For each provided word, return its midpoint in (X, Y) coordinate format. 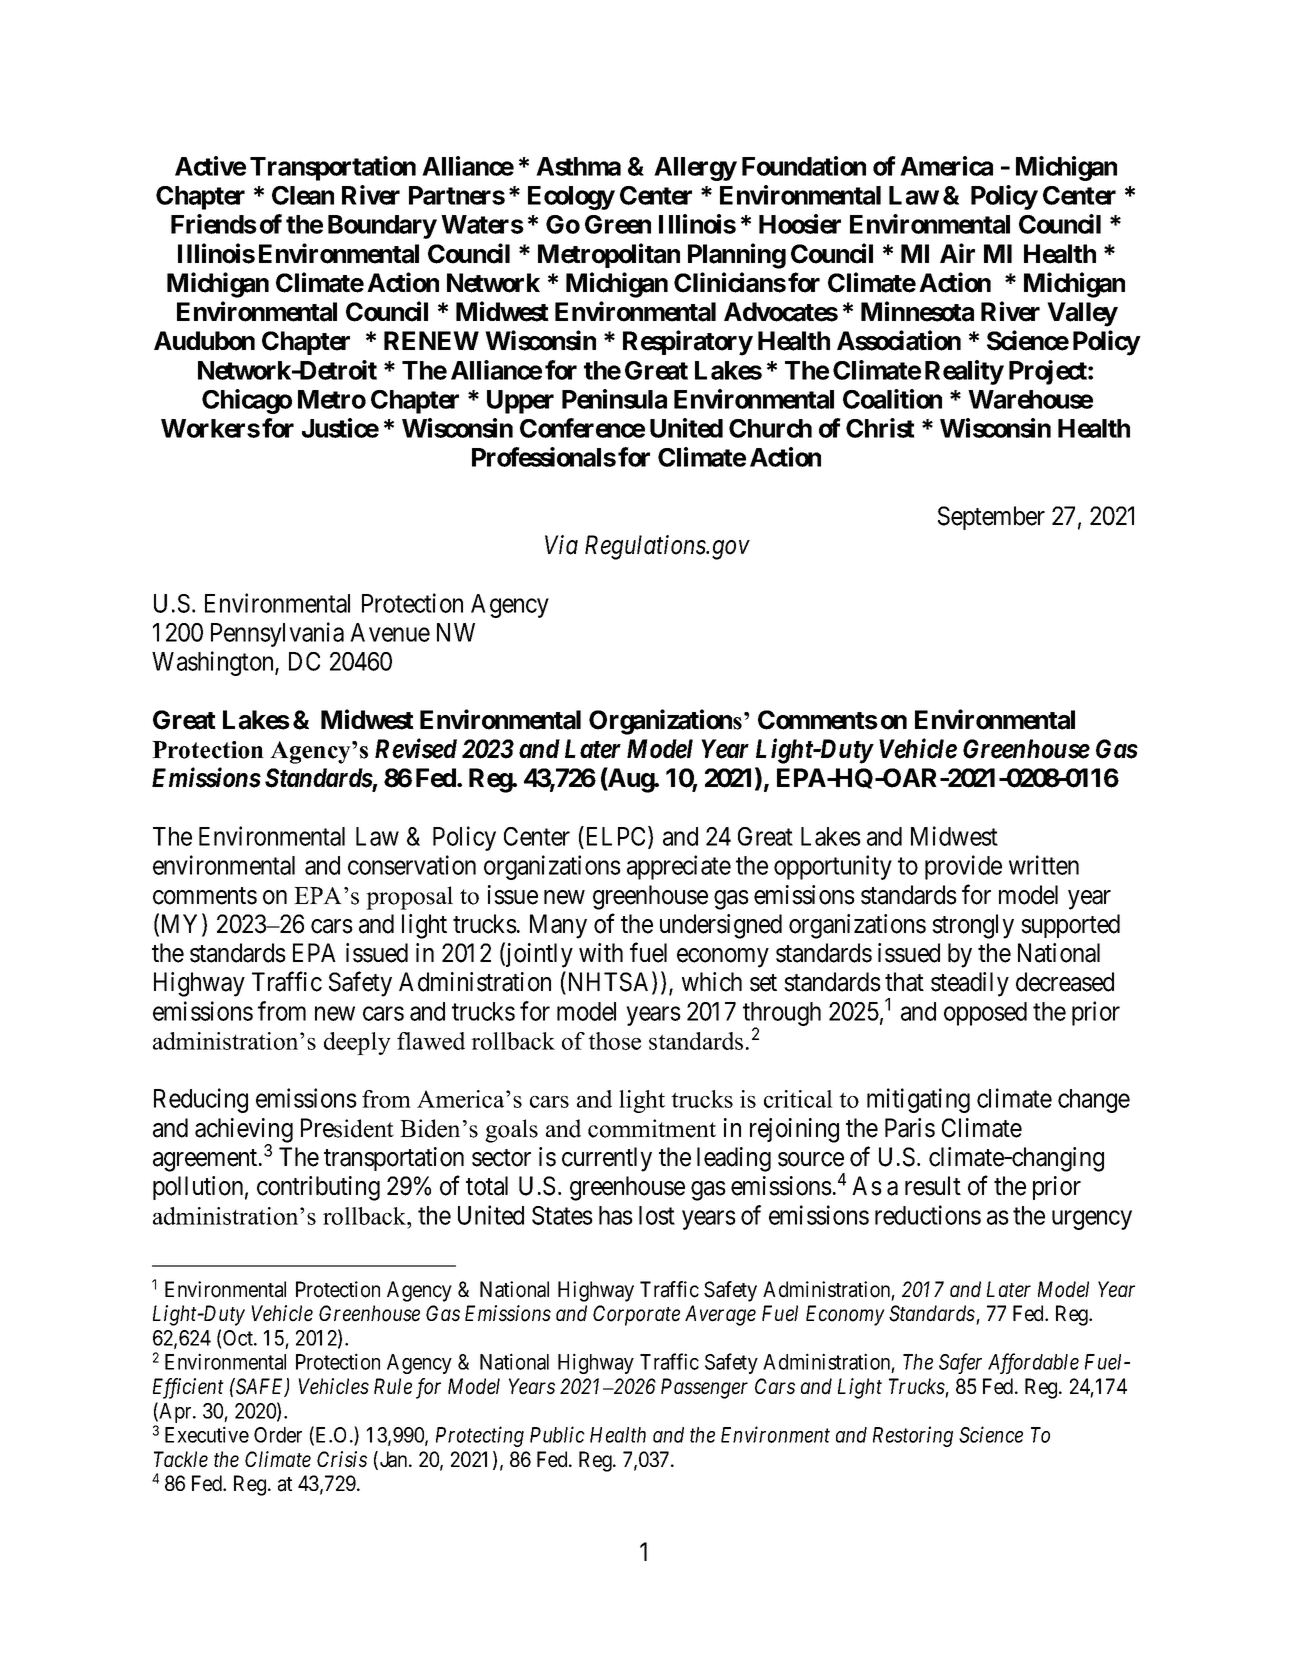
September (991, 518)
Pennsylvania (277, 634)
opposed (985, 1014)
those (614, 1041)
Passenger (704, 1388)
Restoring (913, 1437)
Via (561, 545)
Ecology (571, 198)
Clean (303, 195)
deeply (357, 1043)
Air (957, 253)
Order (278, 1435)
